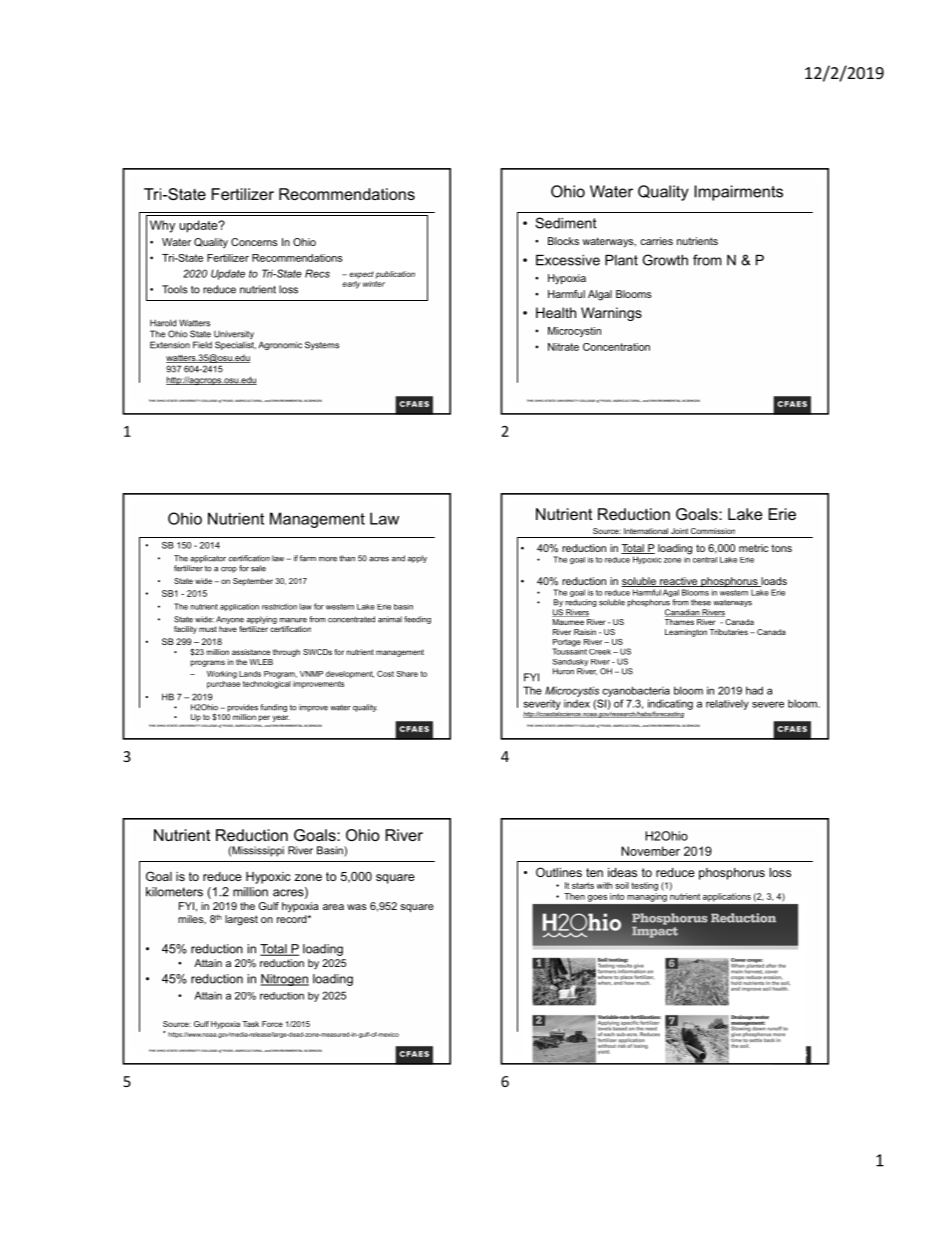 The height and width of the image is (1233, 952). Describe the element at coordinates (701, 602) in the image. I see `these` at that location.
